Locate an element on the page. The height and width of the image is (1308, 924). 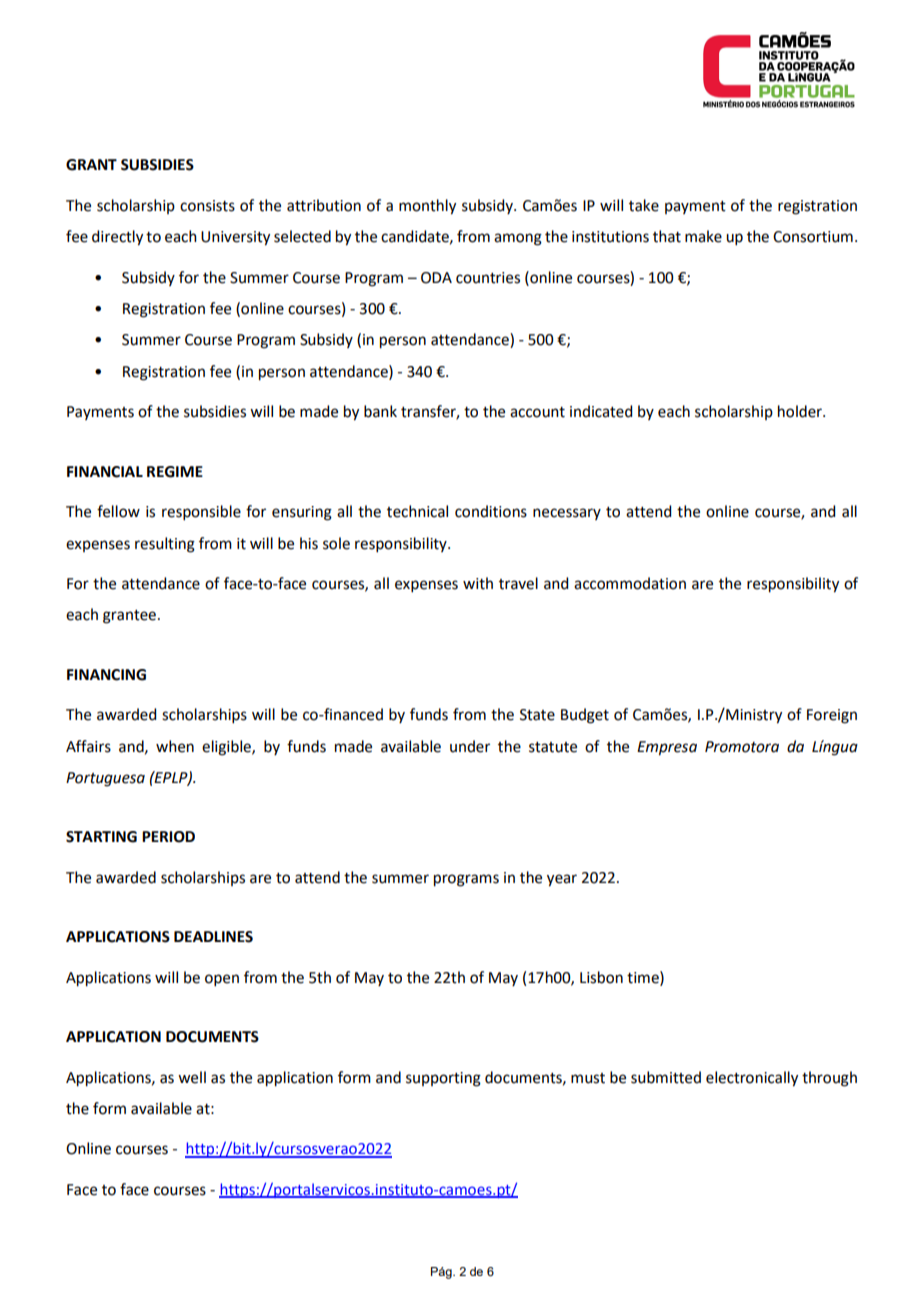
when is located at coordinates (175, 746).
